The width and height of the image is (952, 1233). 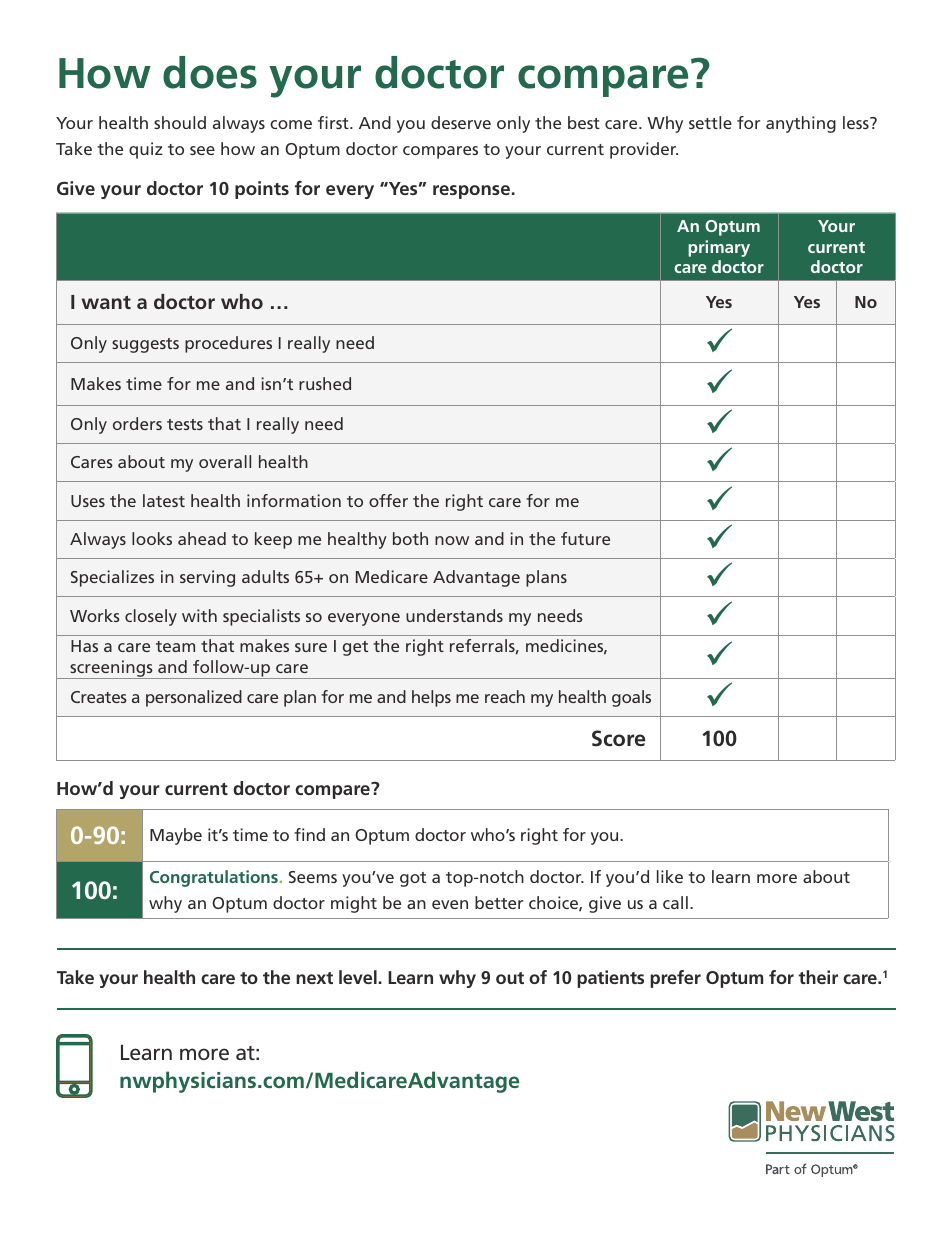 What do you see at coordinates (214, 878) in the image?
I see `Congratulations` at bounding box center [214, 878].
